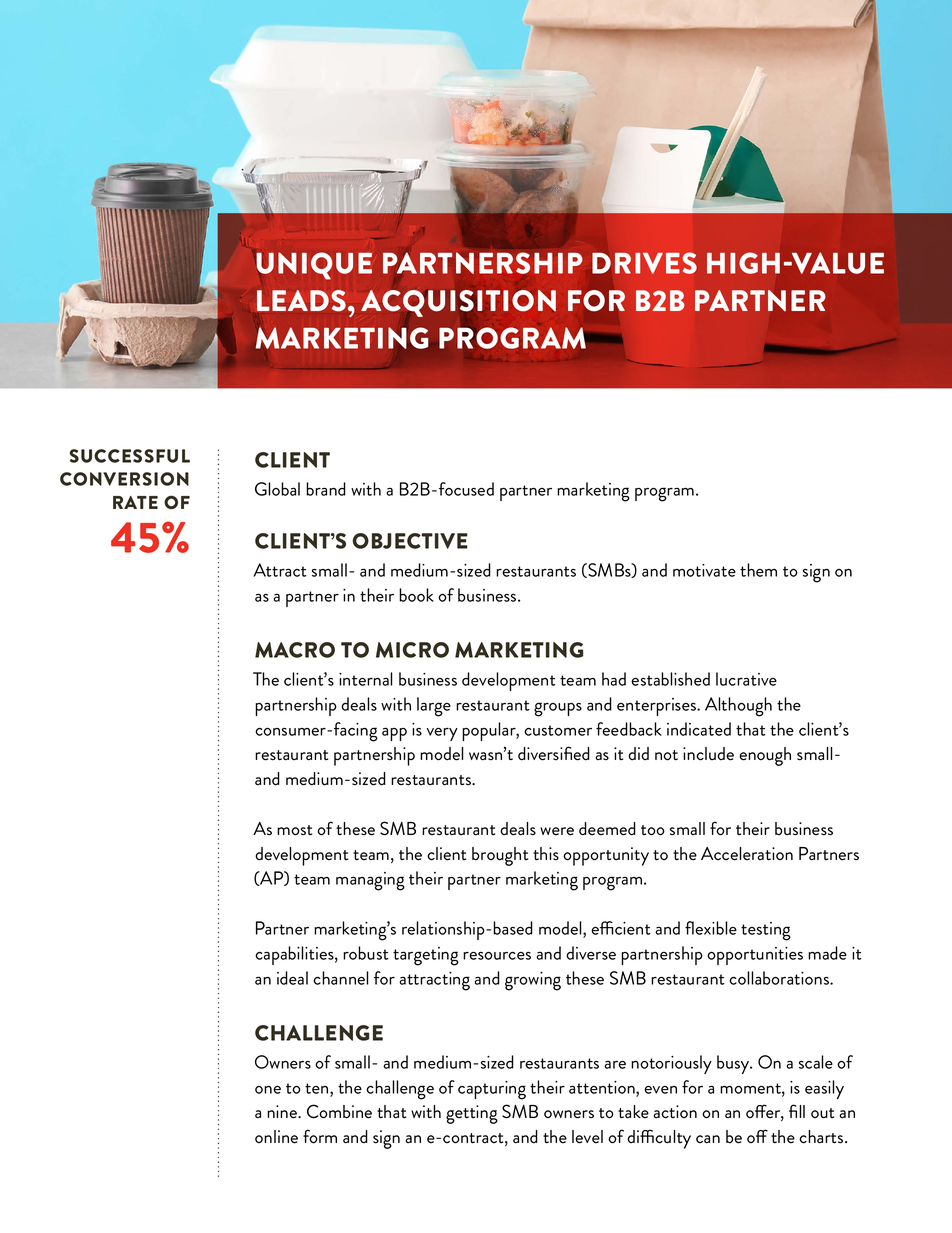 The height and width of the image is (1233, 952). What do you see at coordinates (758, 570) in the image?
I see `them` at bounding box center [758, 570].
